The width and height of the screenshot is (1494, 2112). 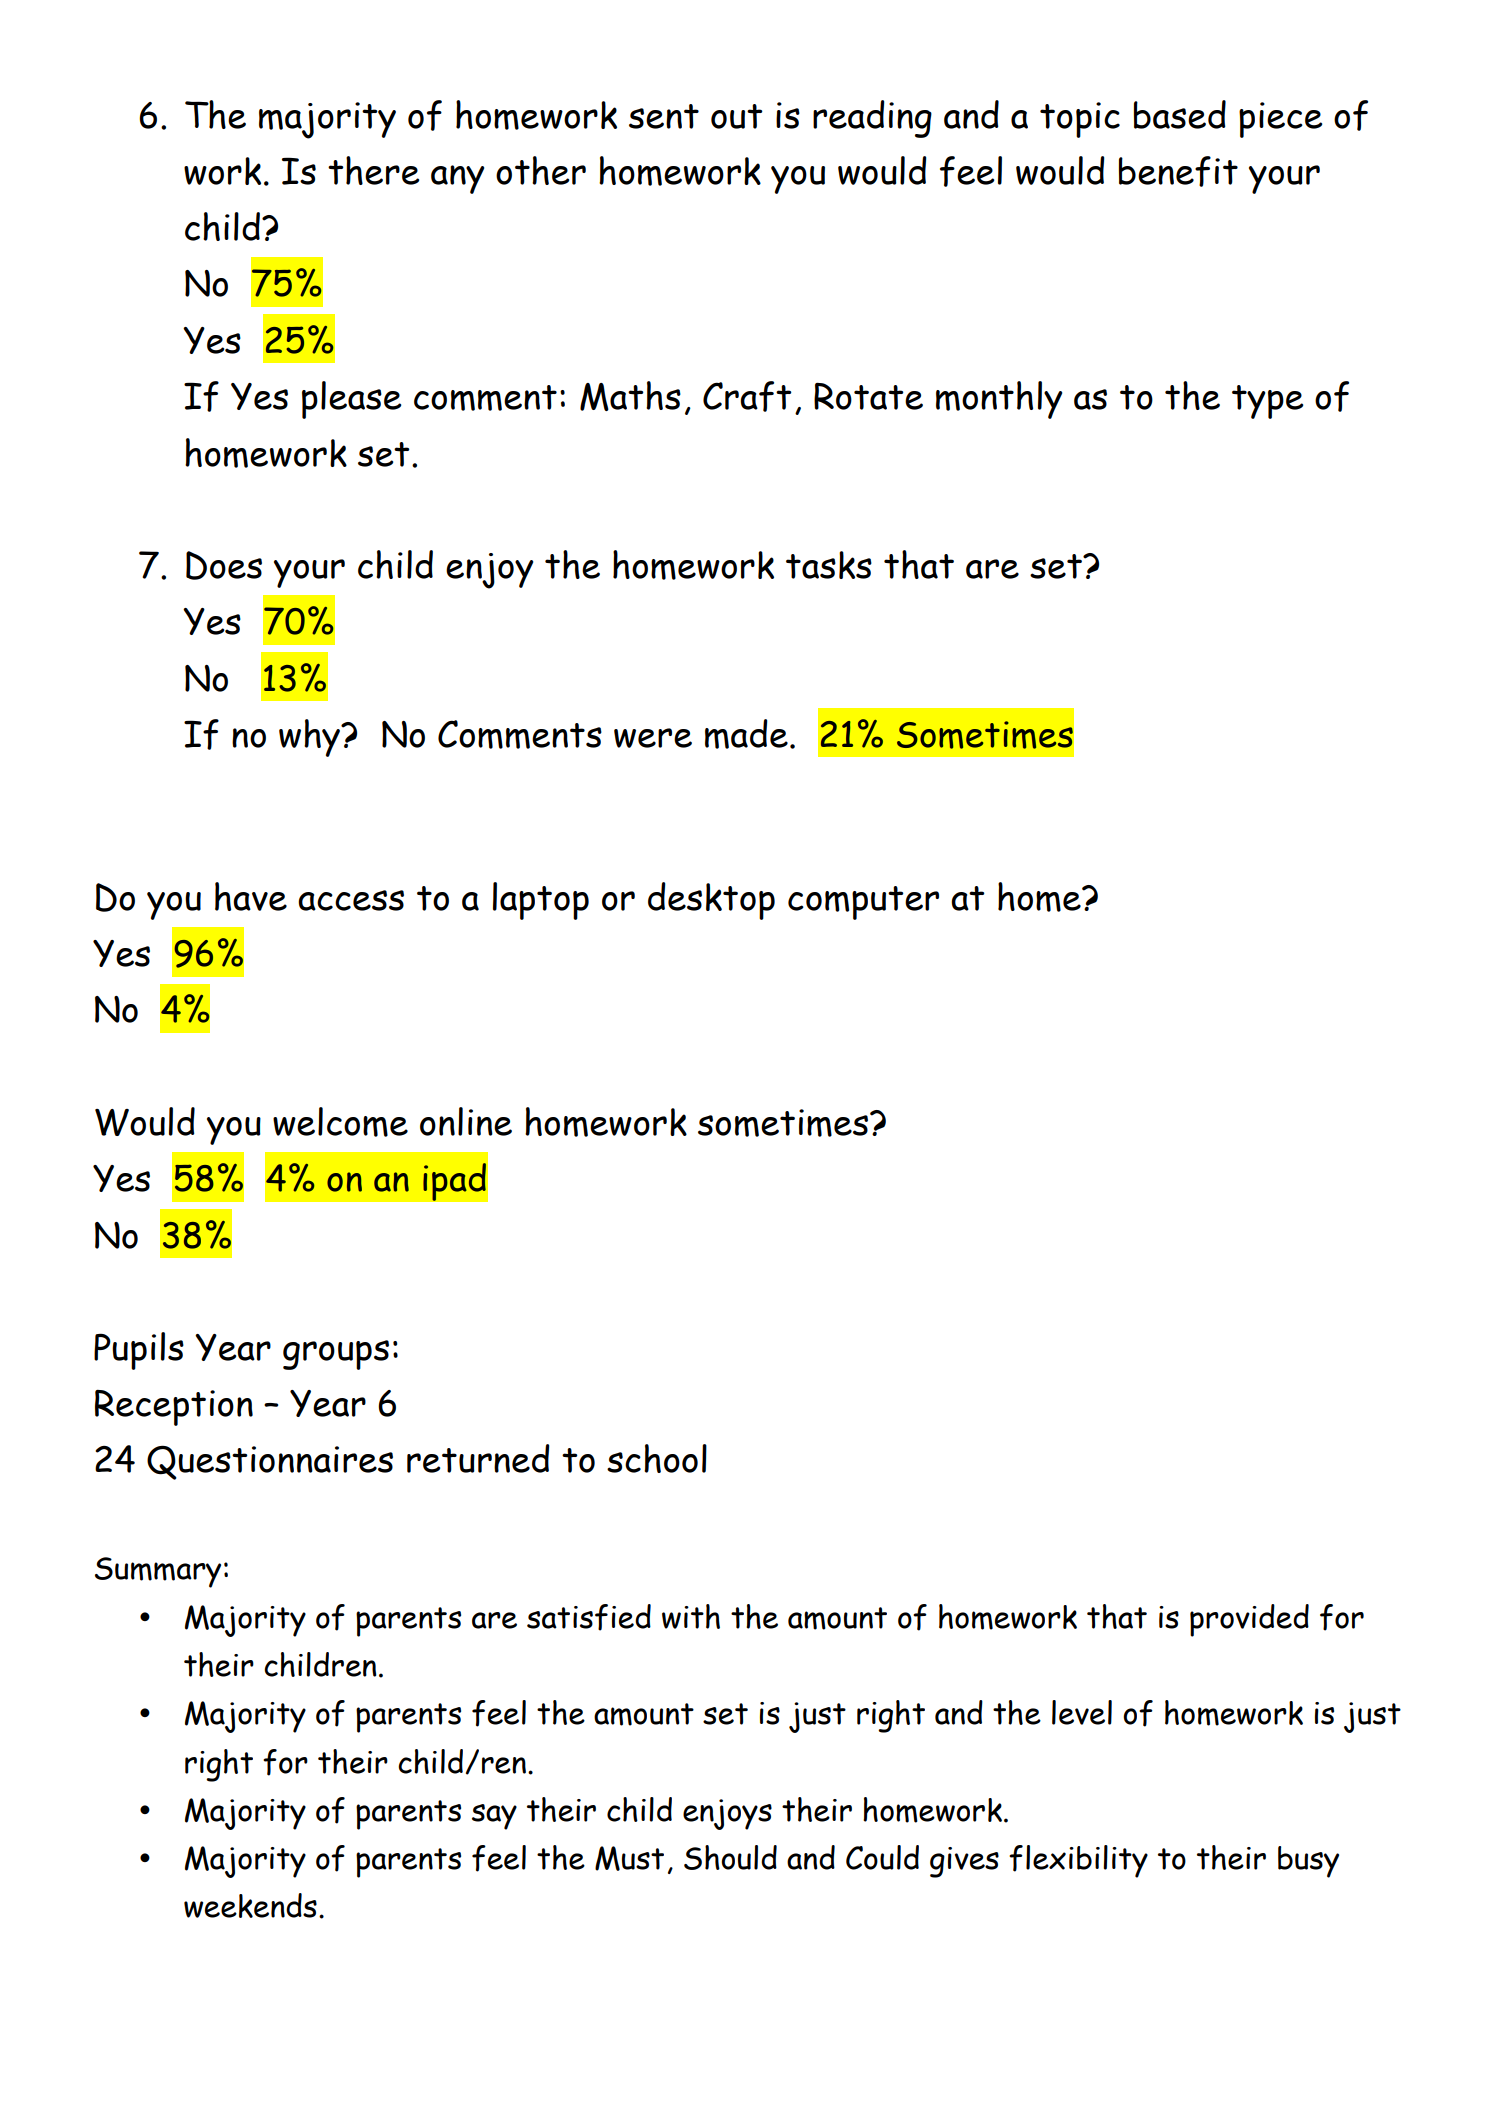 I want to click on Should, so click(x=730, y=1857).
